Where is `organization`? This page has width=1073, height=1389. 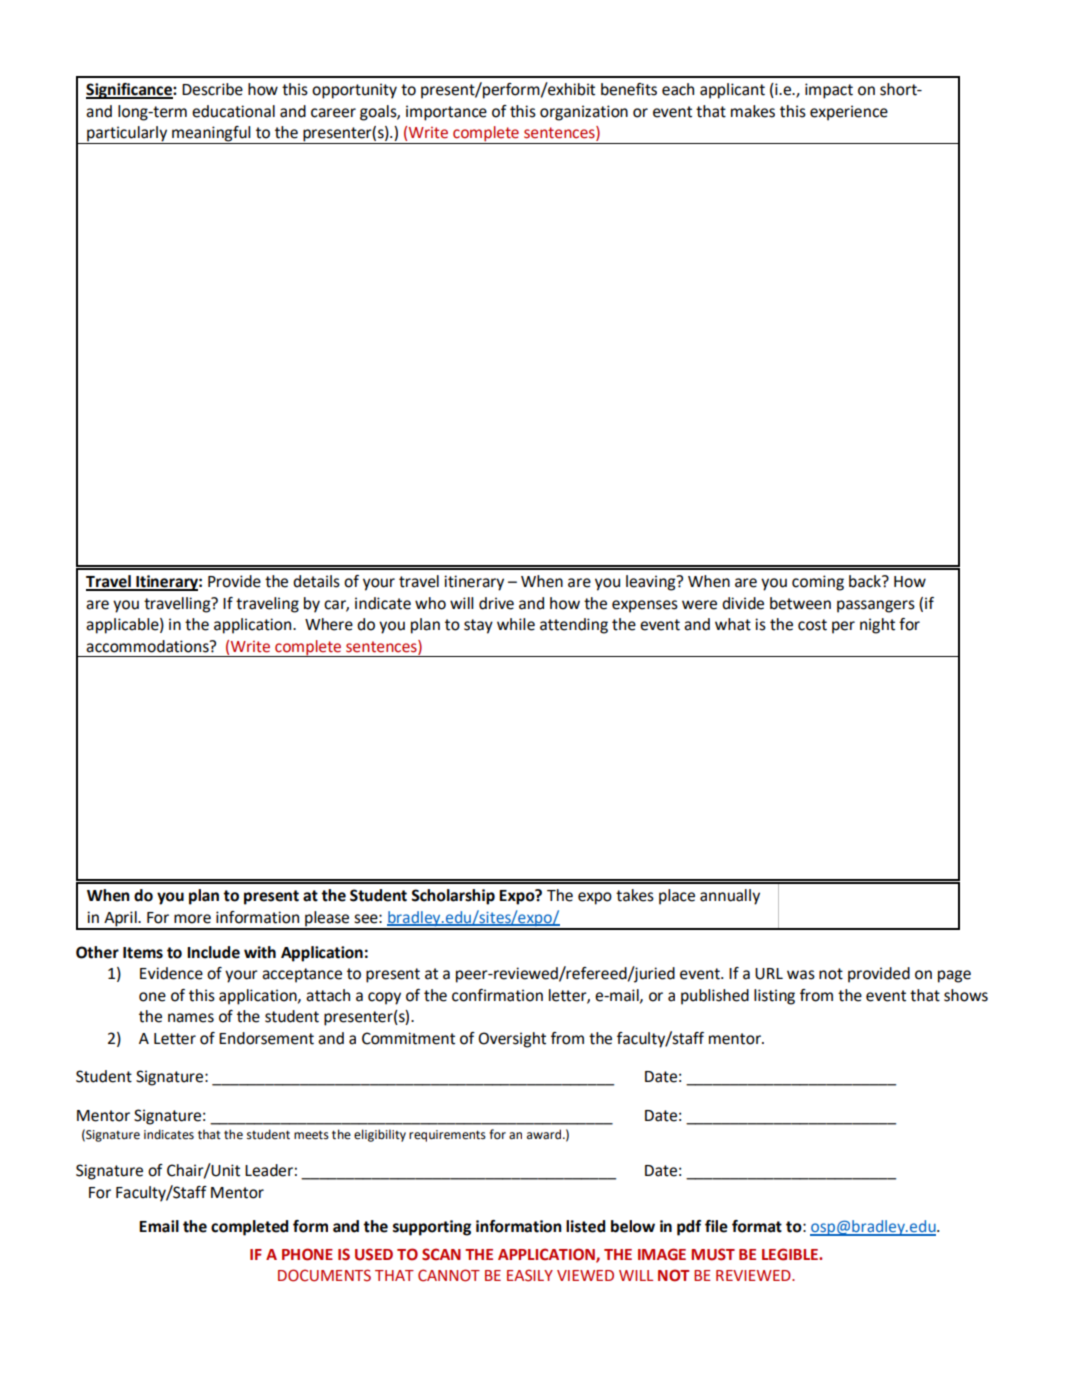 organization is located at coordinates (584, 113).
